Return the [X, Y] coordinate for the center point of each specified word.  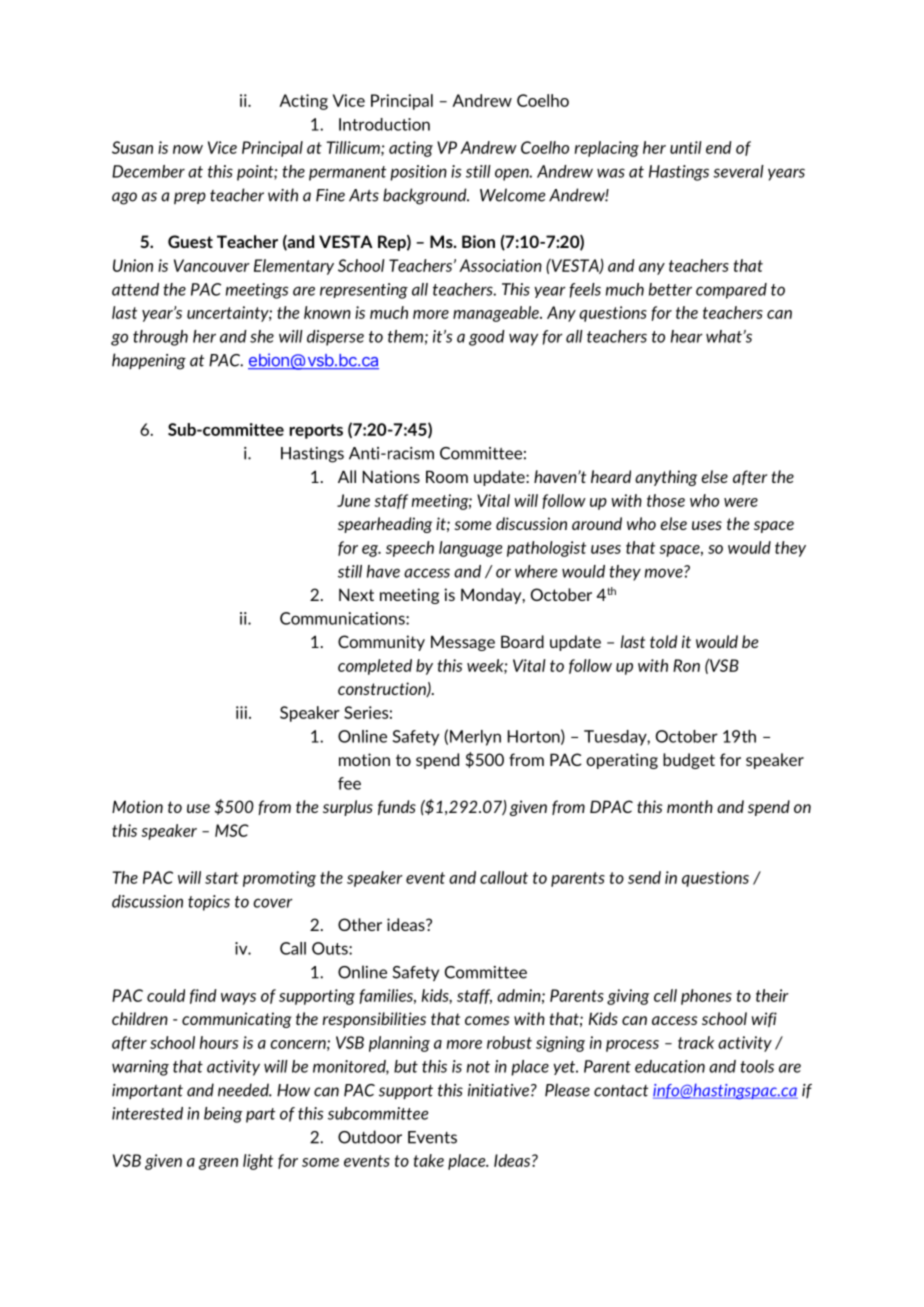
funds [397, 807]
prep [190, 198]
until [686, 147]
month [690, 806]
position [418, 173]
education [670, 1066]
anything [666, 478]
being [223, 1115]
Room [447, 476]
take [429, 1160]
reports [316, 431]
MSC [232, 830]
